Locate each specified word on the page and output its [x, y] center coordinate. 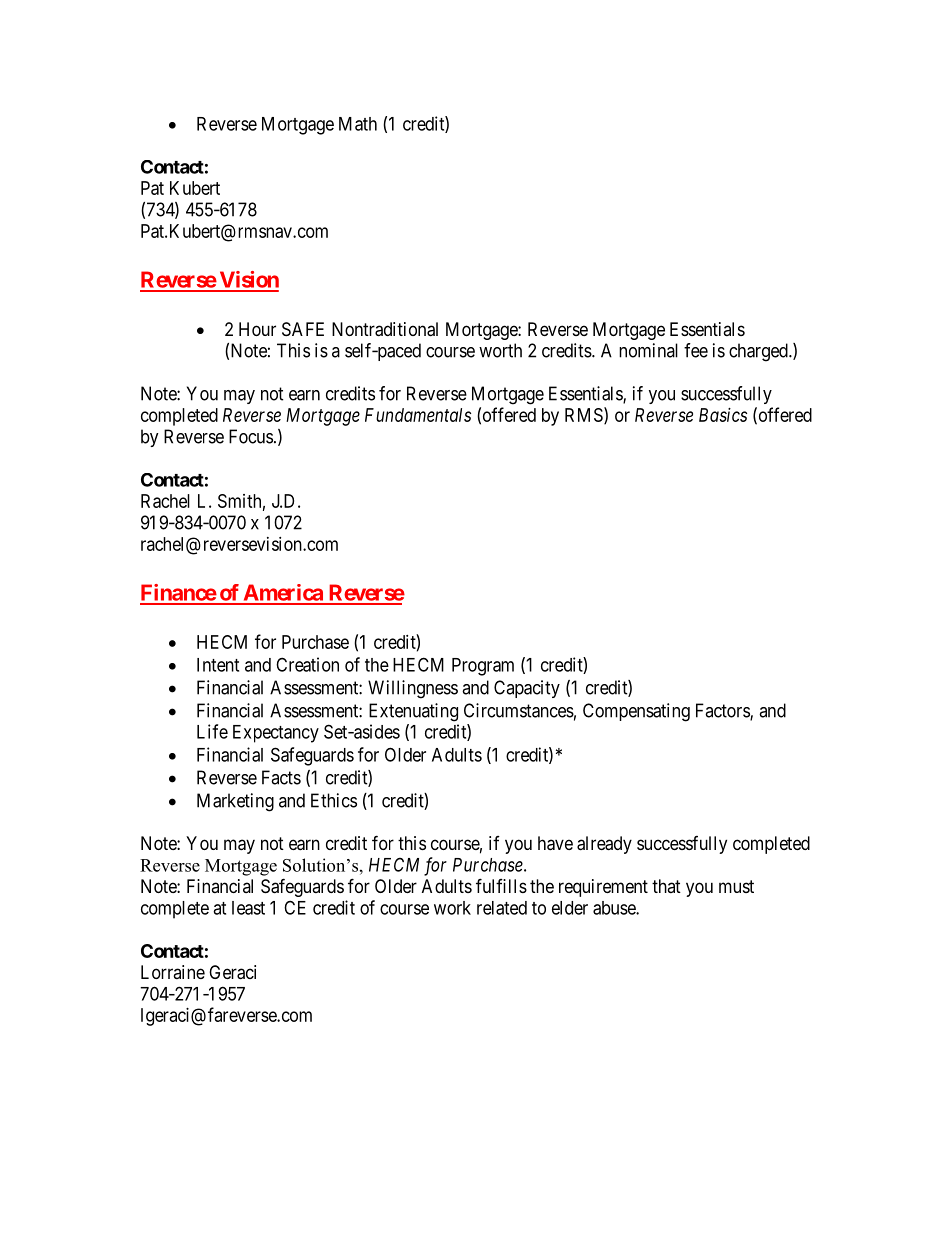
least [248, 908]
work [452, 908]
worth [500, 350]
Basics [723, 415]
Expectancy [276, 734]
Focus [251, 436]
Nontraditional [385, 329]
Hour [257, 329]
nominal [648, 350]
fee [696, 350]
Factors [723, 711]
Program [483, 667]
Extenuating [413, 712]
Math [358, 124]
